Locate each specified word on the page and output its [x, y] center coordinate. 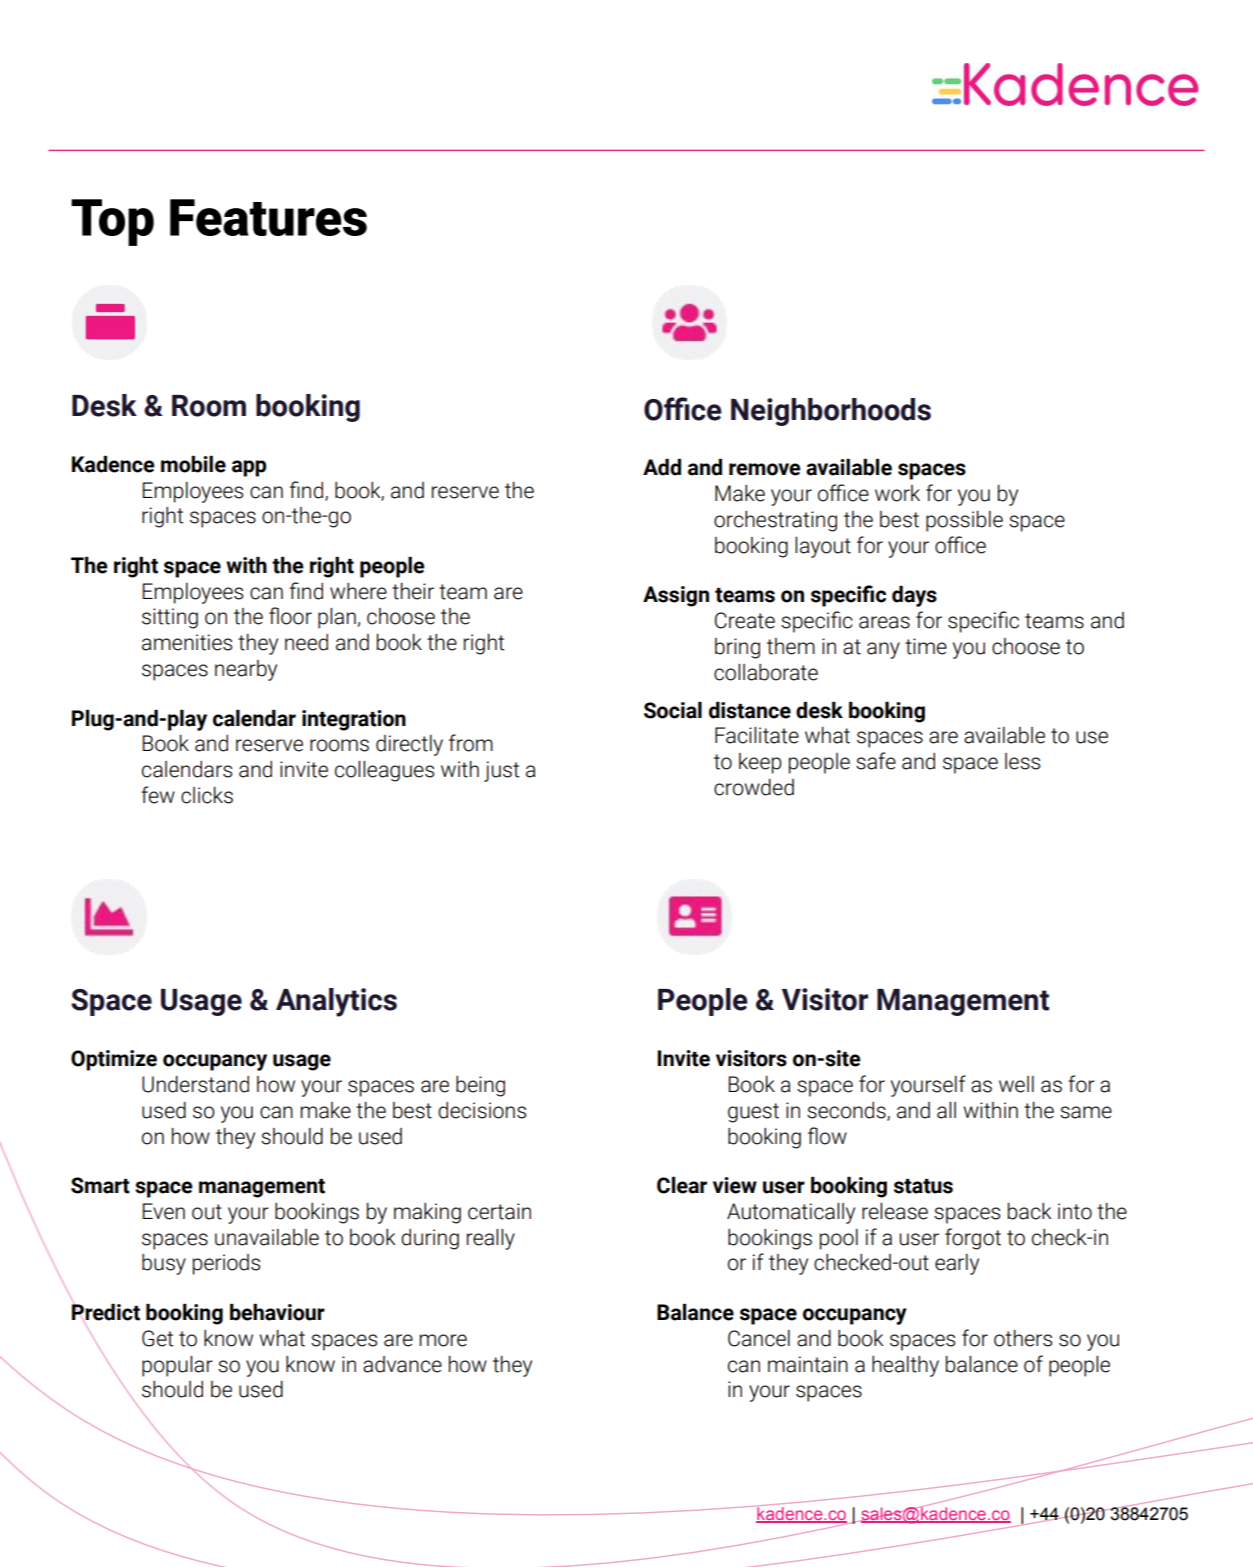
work [897, 493]
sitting [170, 618]
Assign [676, 596]
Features [268, 217]
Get [157, 1338]
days [914, 596]
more [443, 1340]
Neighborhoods [831, 412]
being [480, 1086]
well [1016, 1084]
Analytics [336, 1002]
